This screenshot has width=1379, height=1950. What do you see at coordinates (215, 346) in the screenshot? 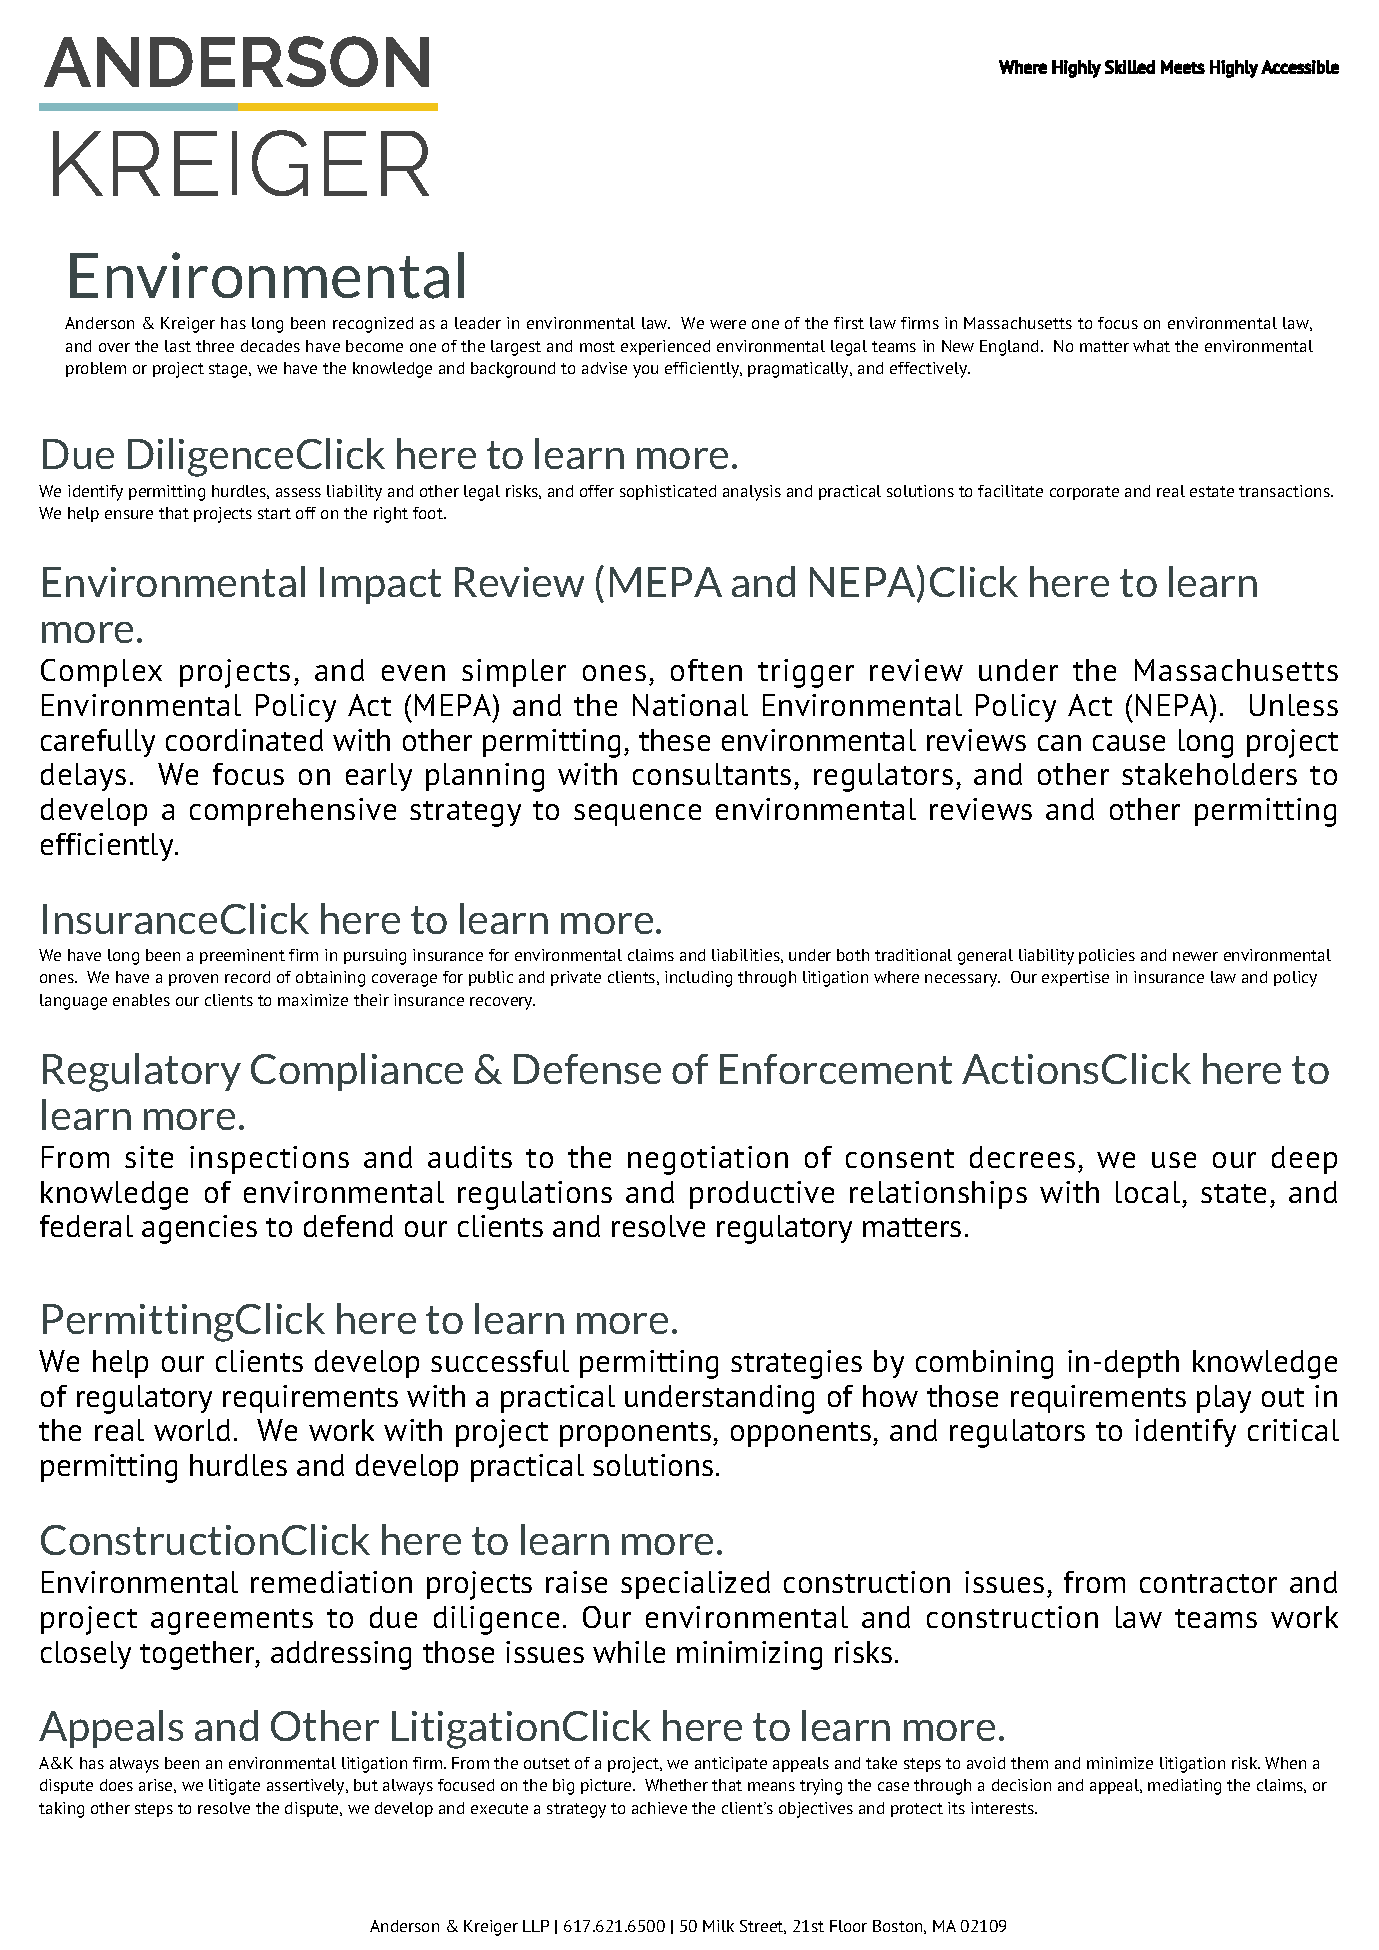
I see `three` at bounding box center [215, 346].
